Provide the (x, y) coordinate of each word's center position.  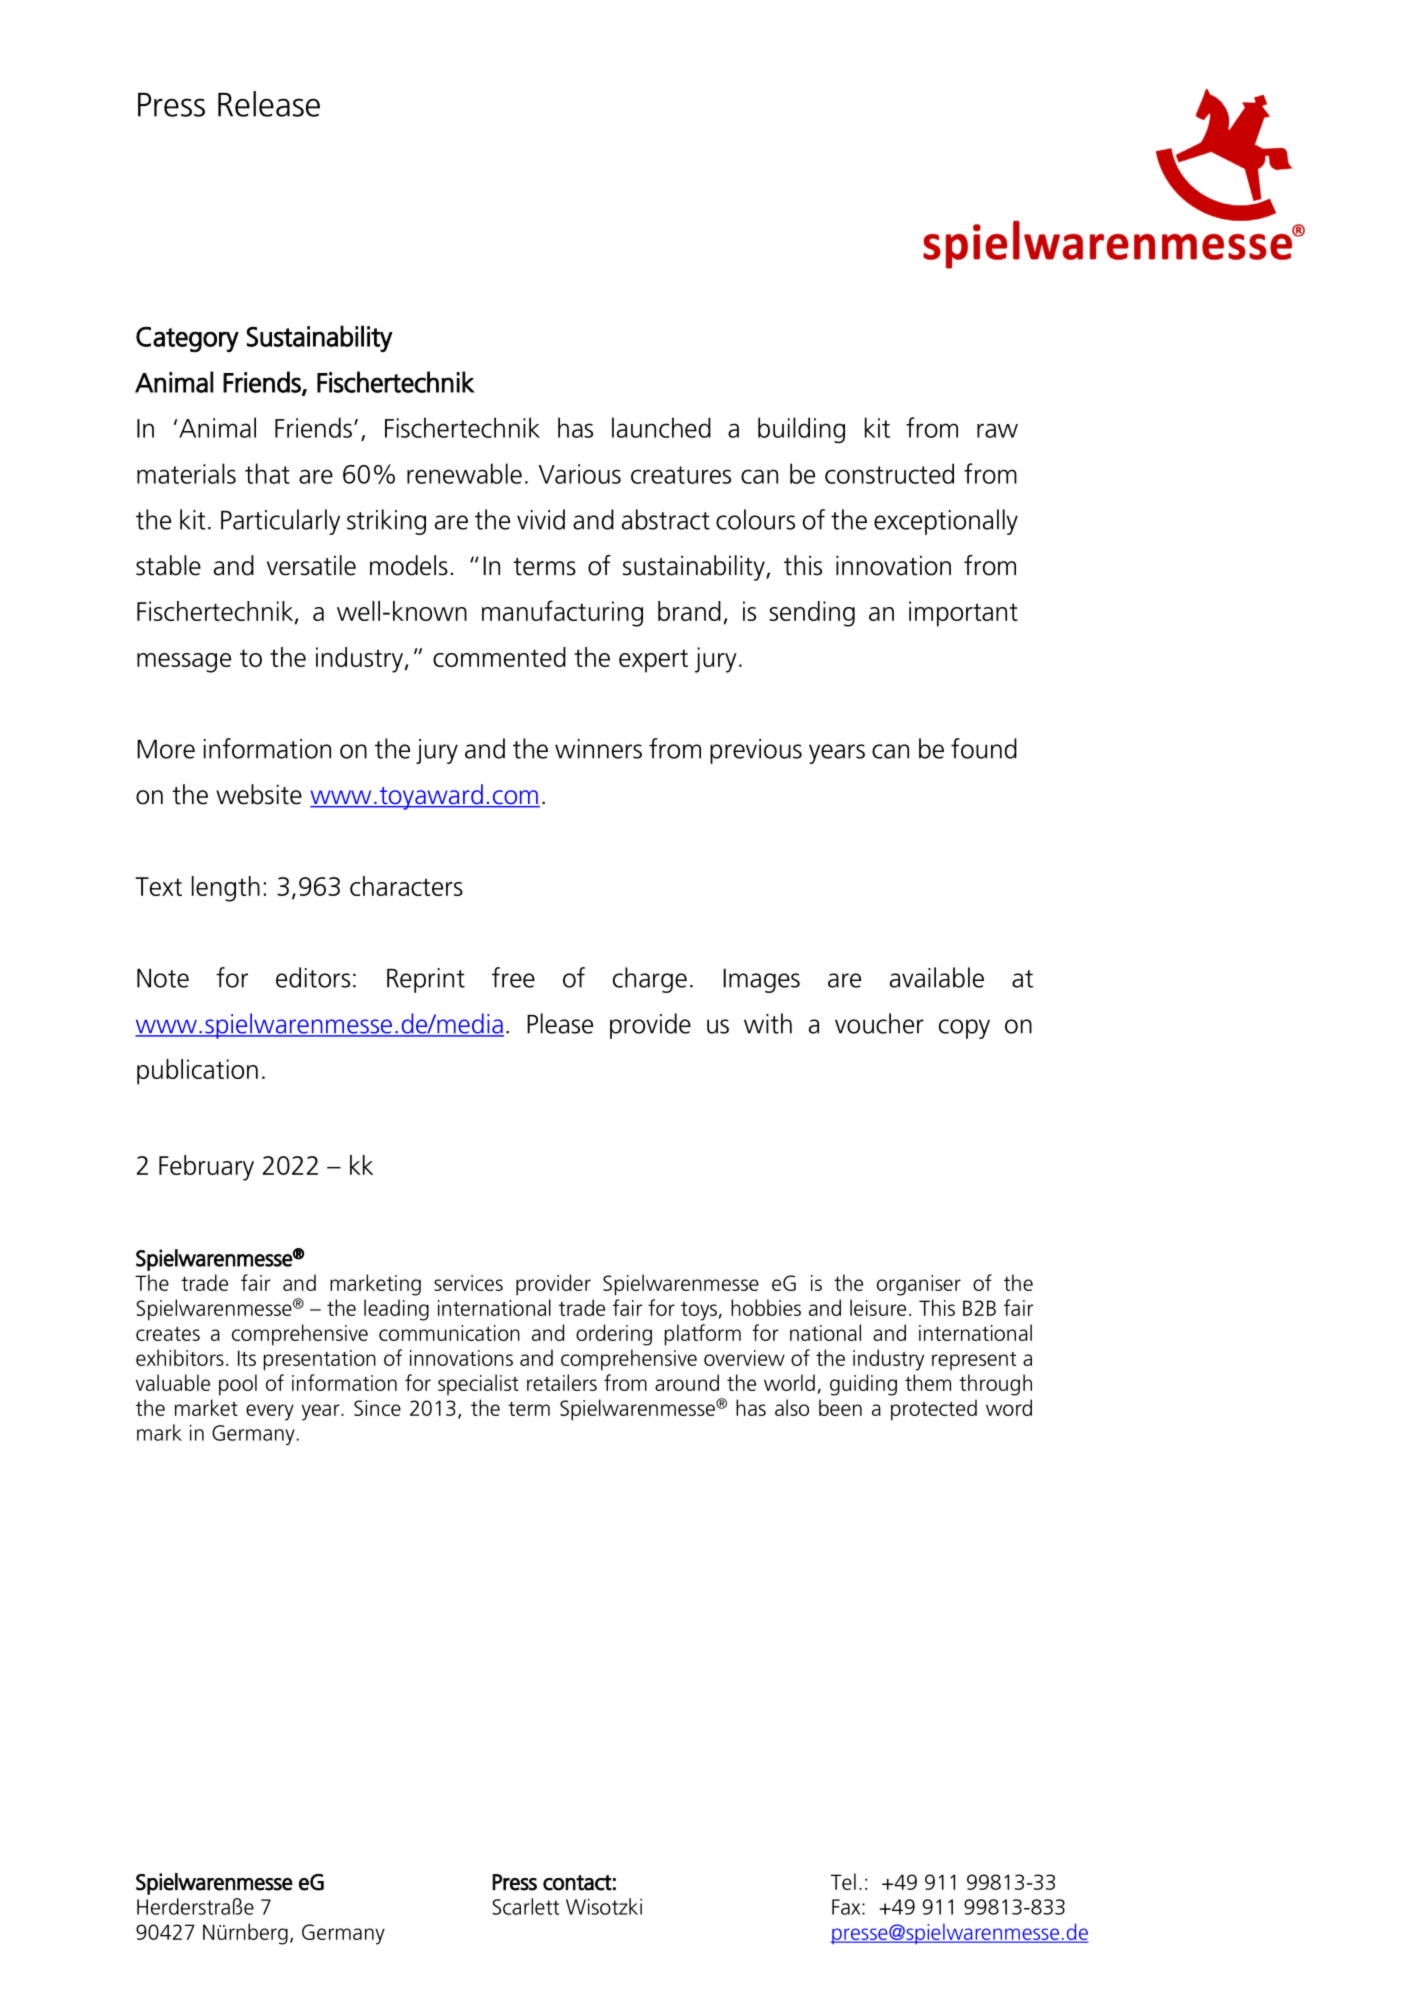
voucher (879, 1023)
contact (577, 1883)
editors (313, 977)
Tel (843, 1881)
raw (997, 430)
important (963, 614)
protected (934, 1410)
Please (560, 1023)
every (270, 1412)
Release (269, 104)
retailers (562, 1382)
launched (661, 427)
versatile (311, 565)
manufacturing (562, 613)
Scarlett (526, 1906)
